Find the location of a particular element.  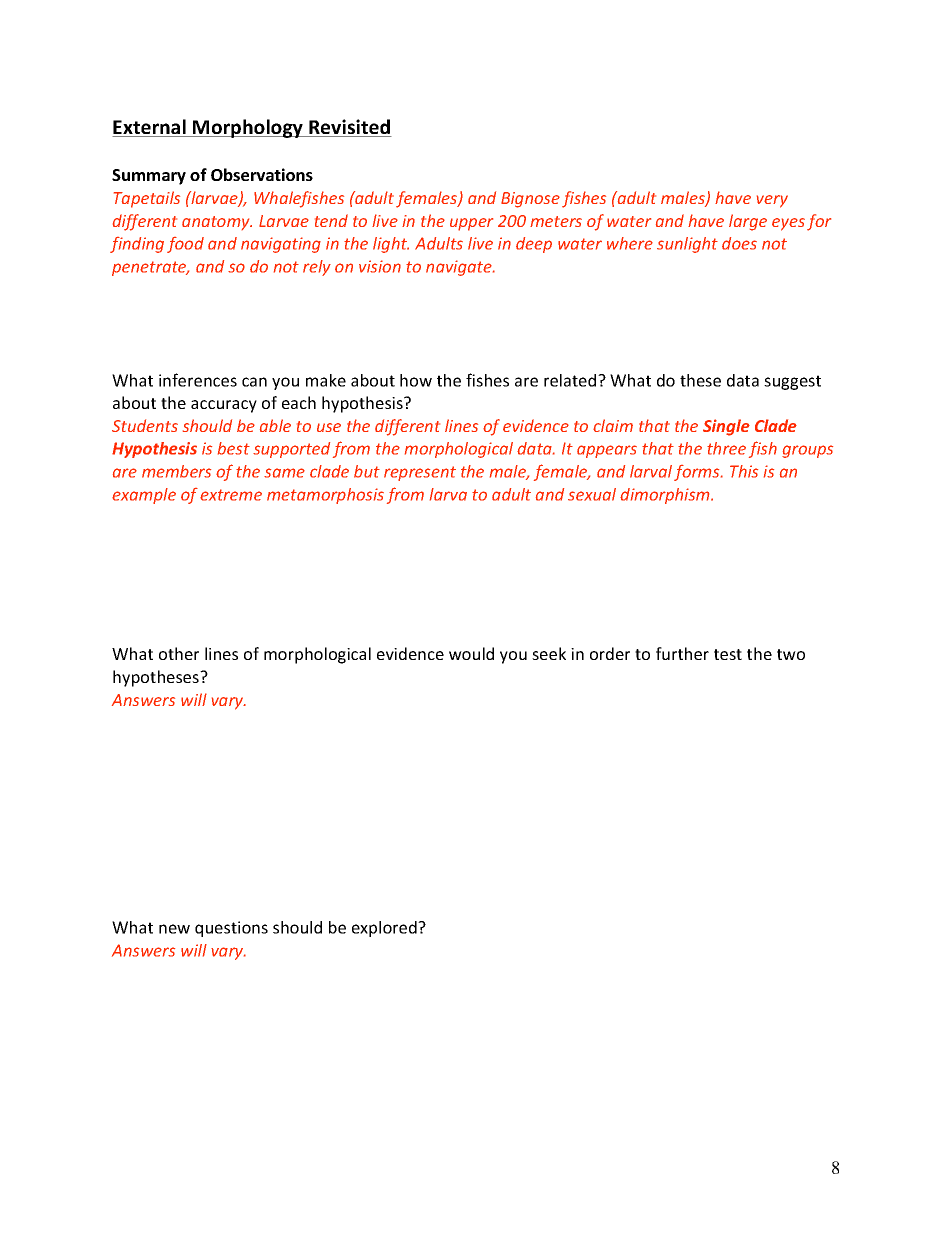

questions is located at coordinates (231, 929).
